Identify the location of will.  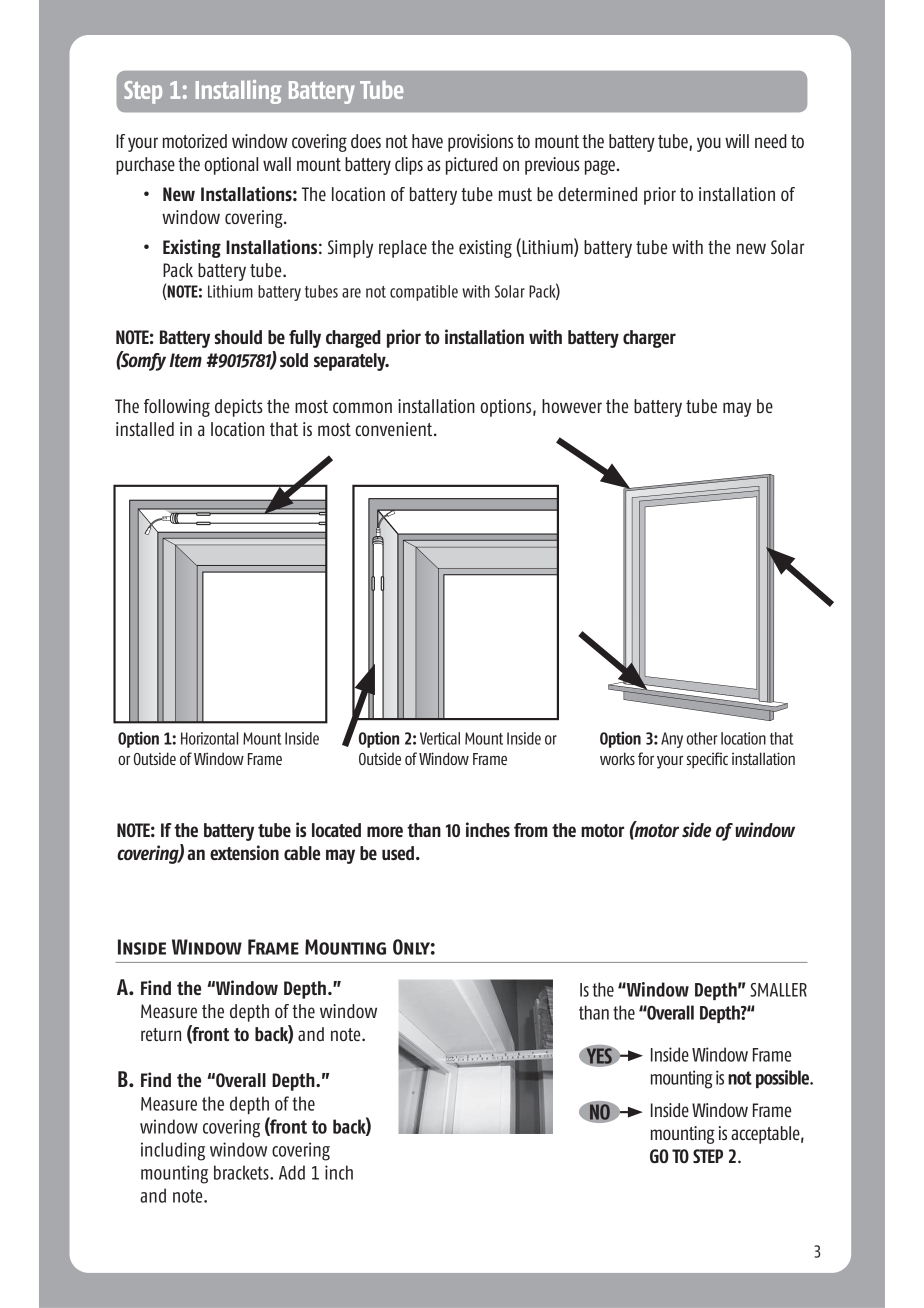
(737, 141).
